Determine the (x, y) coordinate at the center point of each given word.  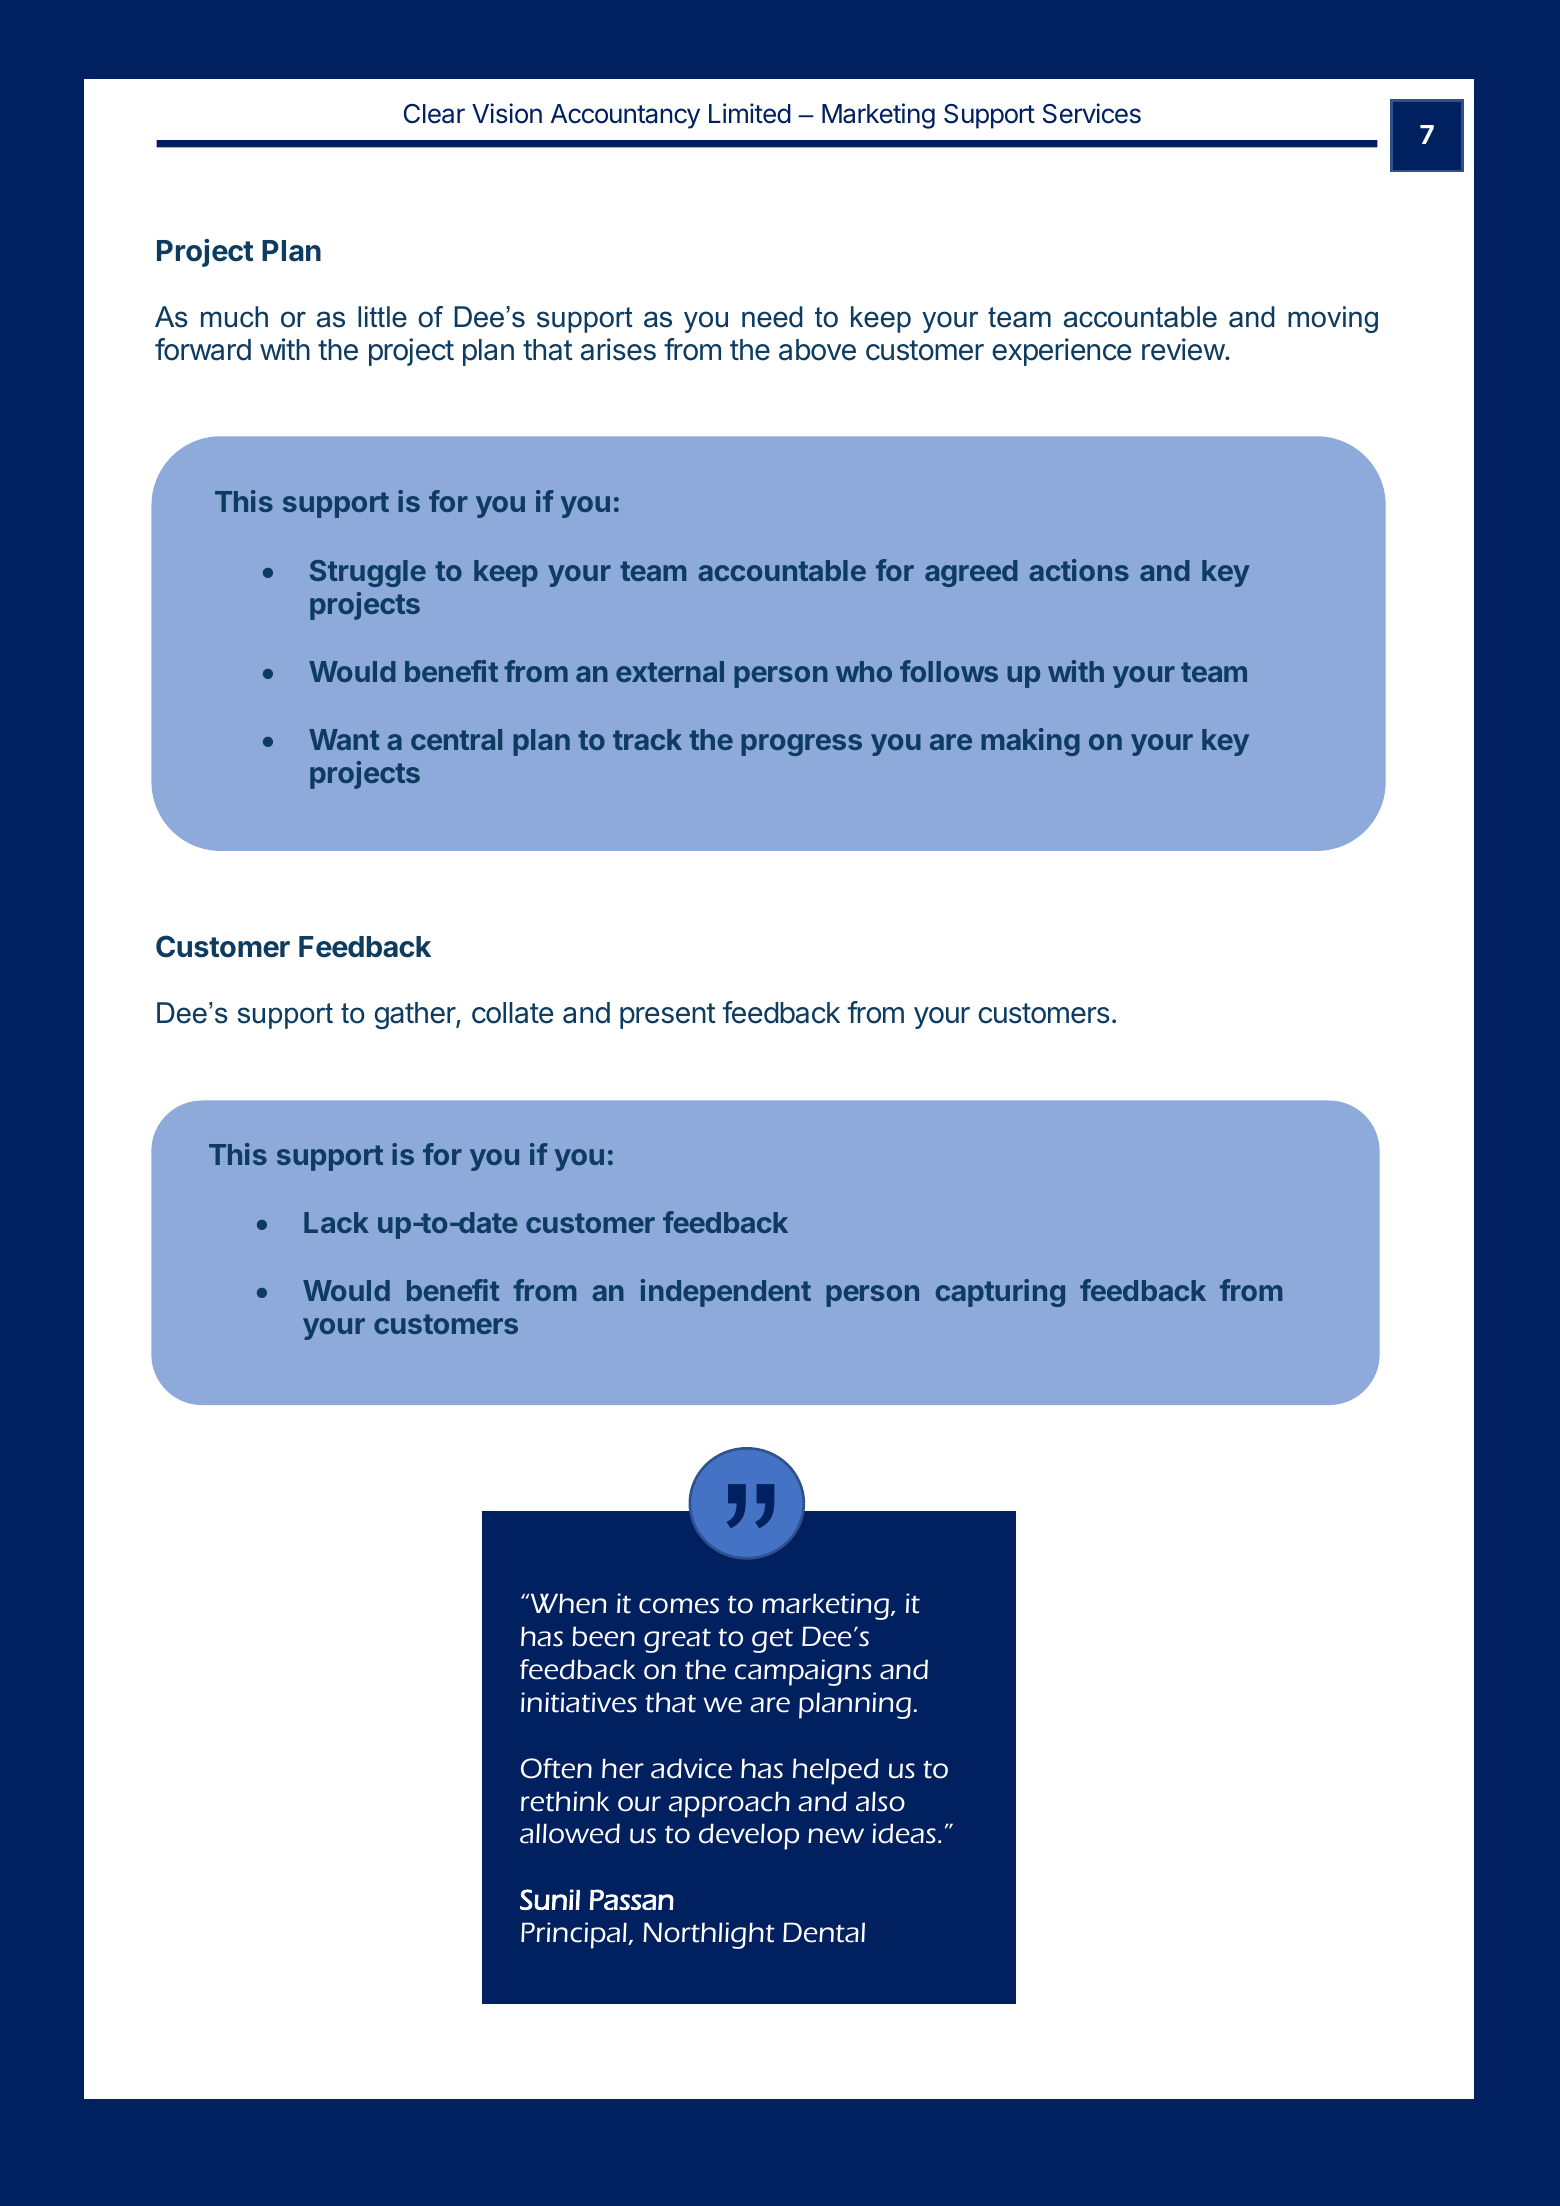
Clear (434, 114)
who (864, 671)
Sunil (550, 1899)
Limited (750, 113)
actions (1079, 570)
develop (749, 1836)
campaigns (803, 1672)
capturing (1000, 1293)
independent (726, 1293)
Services (1092, 113)
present (668, 1016)
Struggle (368, 573)
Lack (336, 1222)
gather (415, 1015)
